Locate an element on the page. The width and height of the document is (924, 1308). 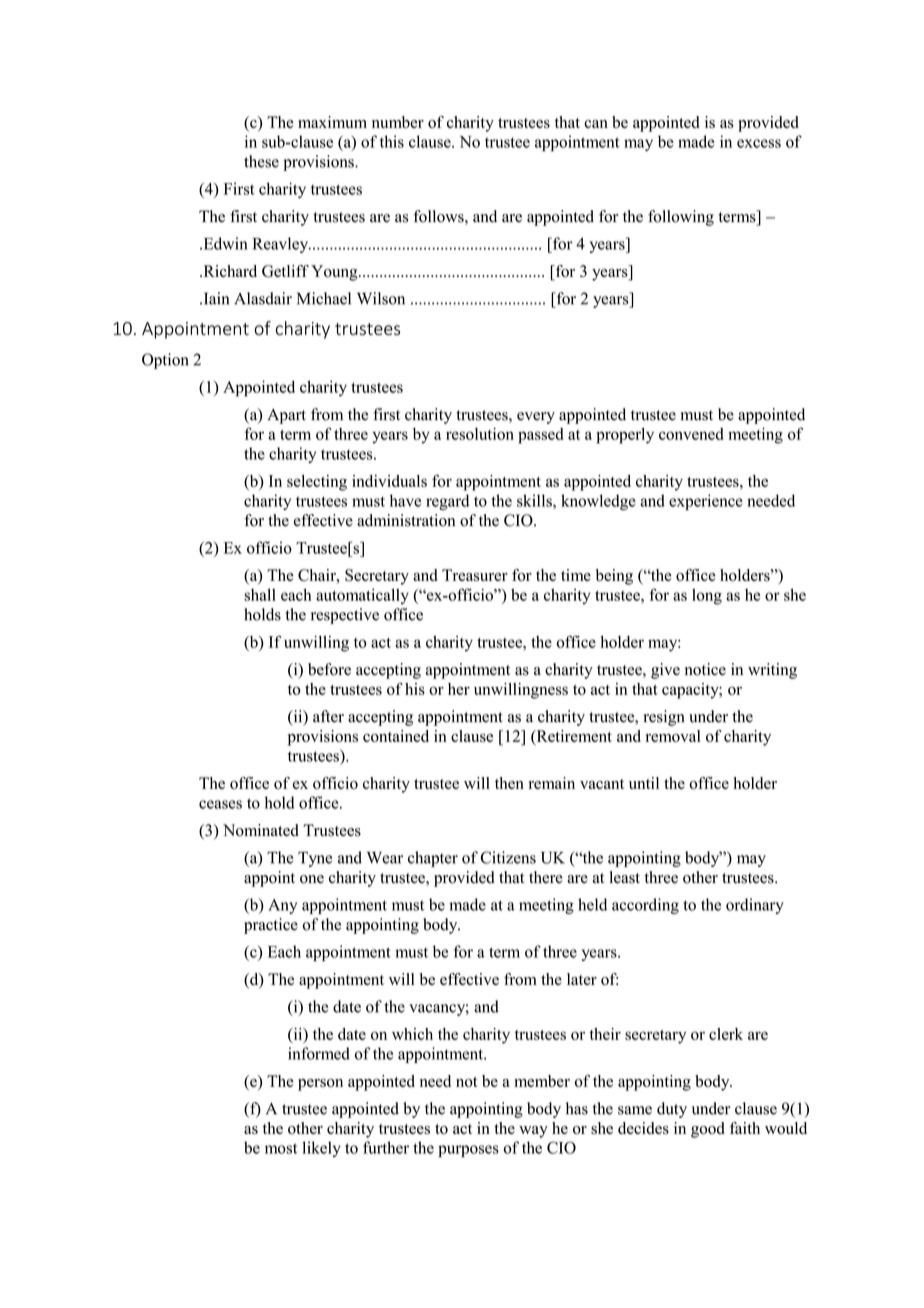
removal is located at coordinates (673, 736).
